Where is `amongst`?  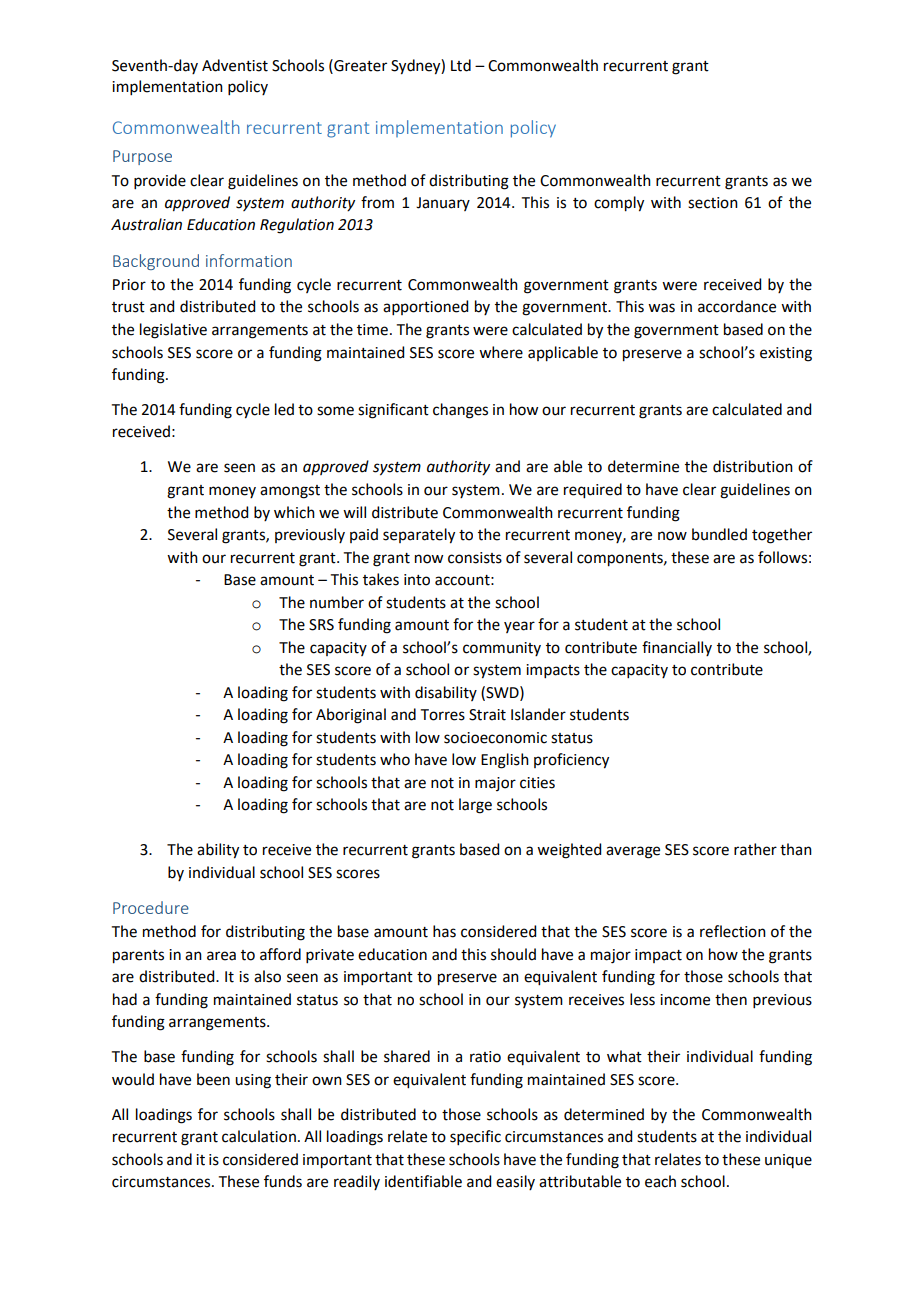
amongst is located at coordinates (290, 492).
